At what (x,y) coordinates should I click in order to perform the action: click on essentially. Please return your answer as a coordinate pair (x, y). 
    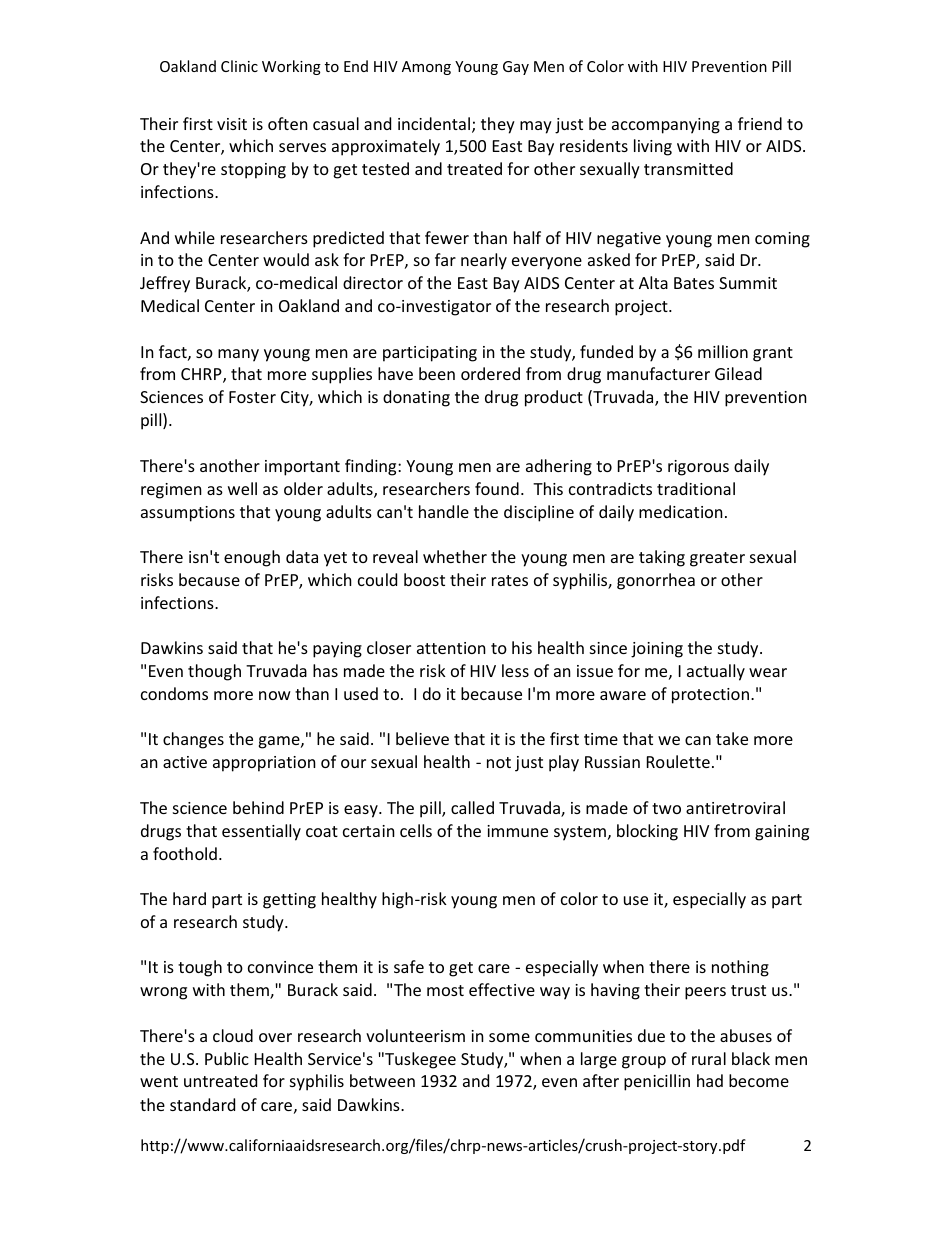
    Looking at the image, I should click on (261, 832).
